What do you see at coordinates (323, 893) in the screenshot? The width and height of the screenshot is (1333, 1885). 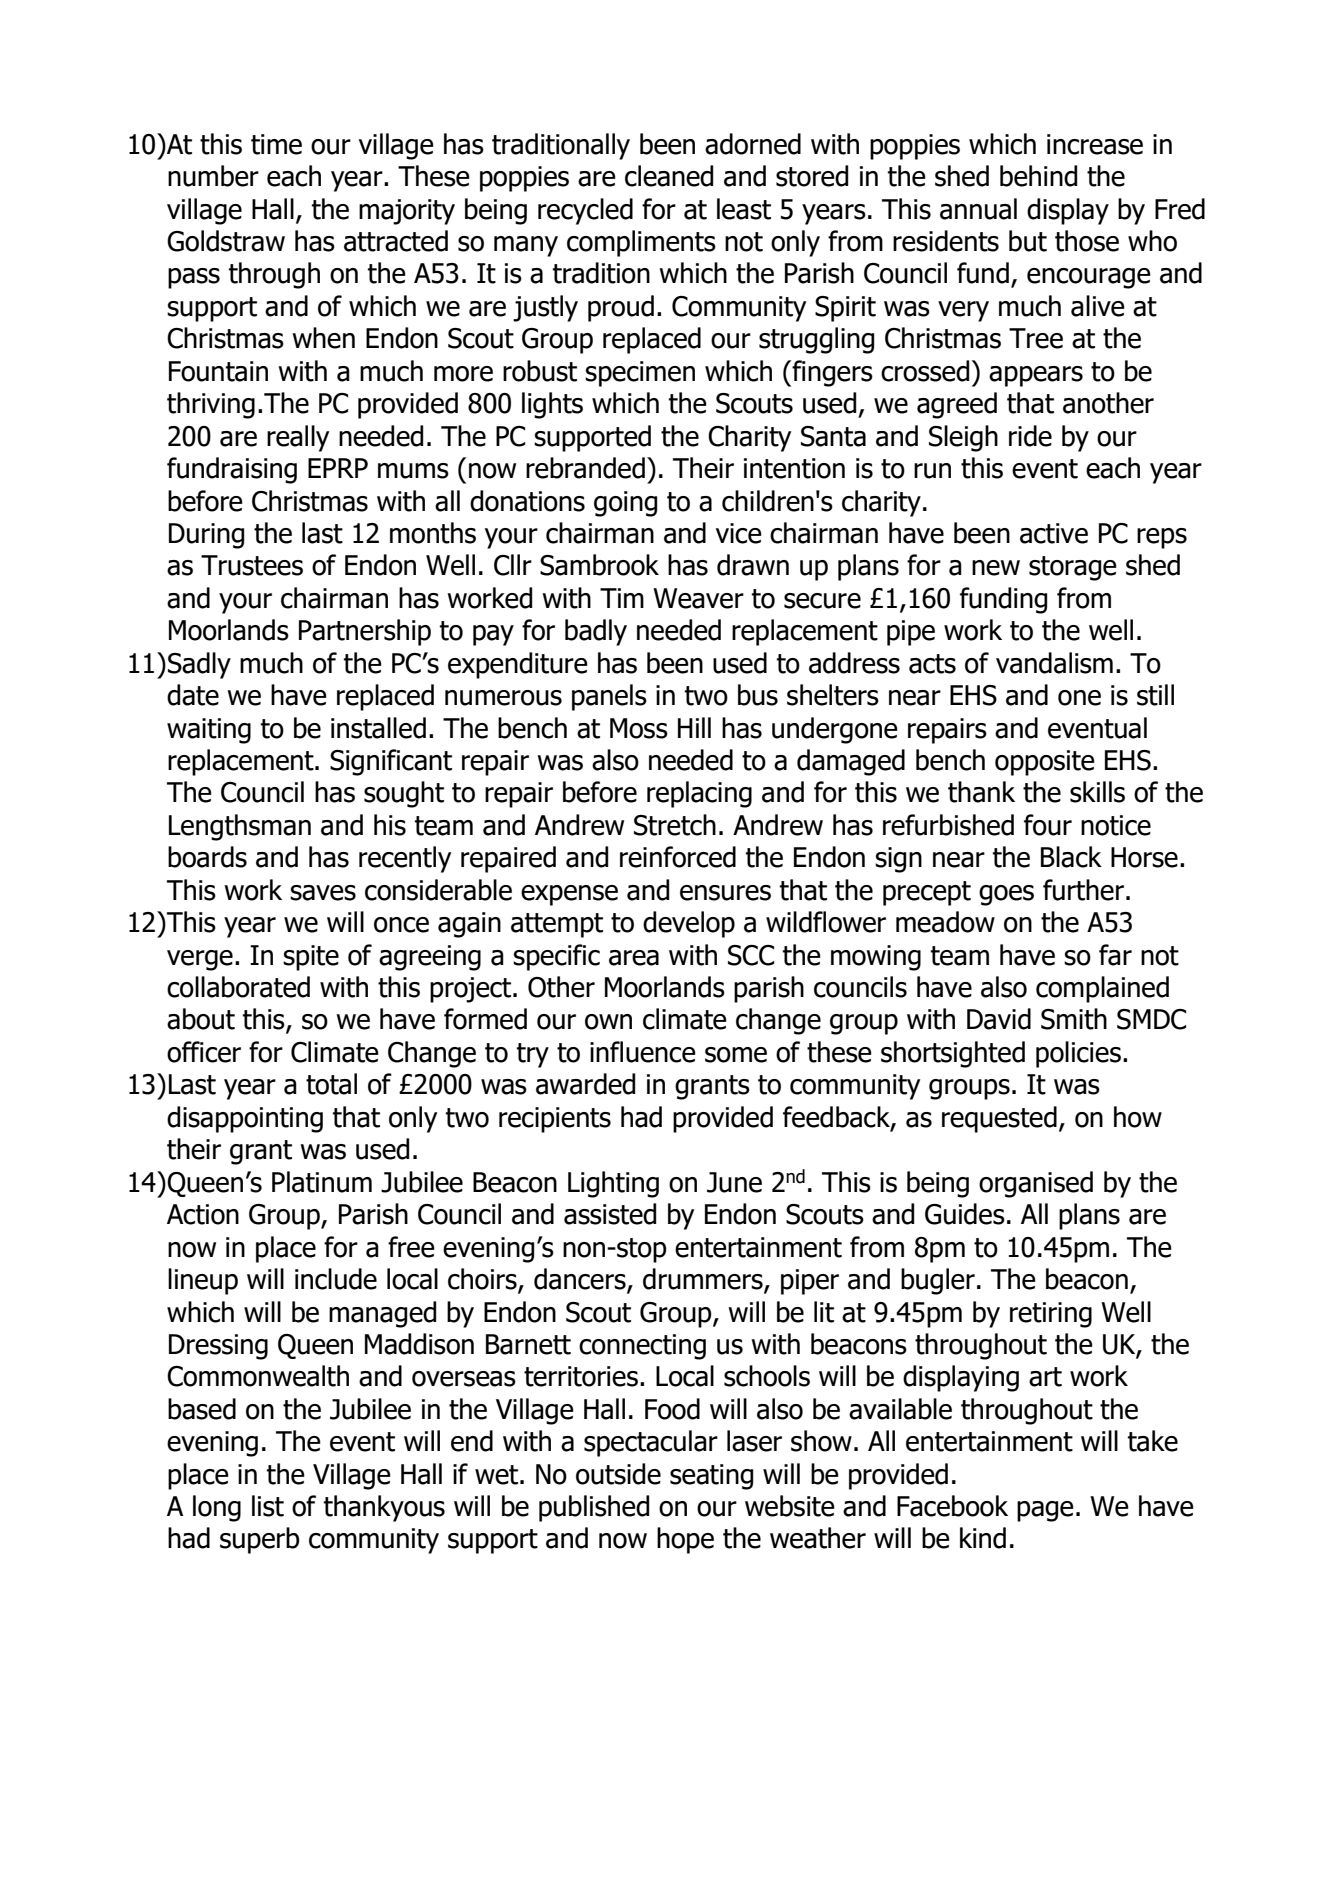 I see `saves` at bounding box center [323, 893].
